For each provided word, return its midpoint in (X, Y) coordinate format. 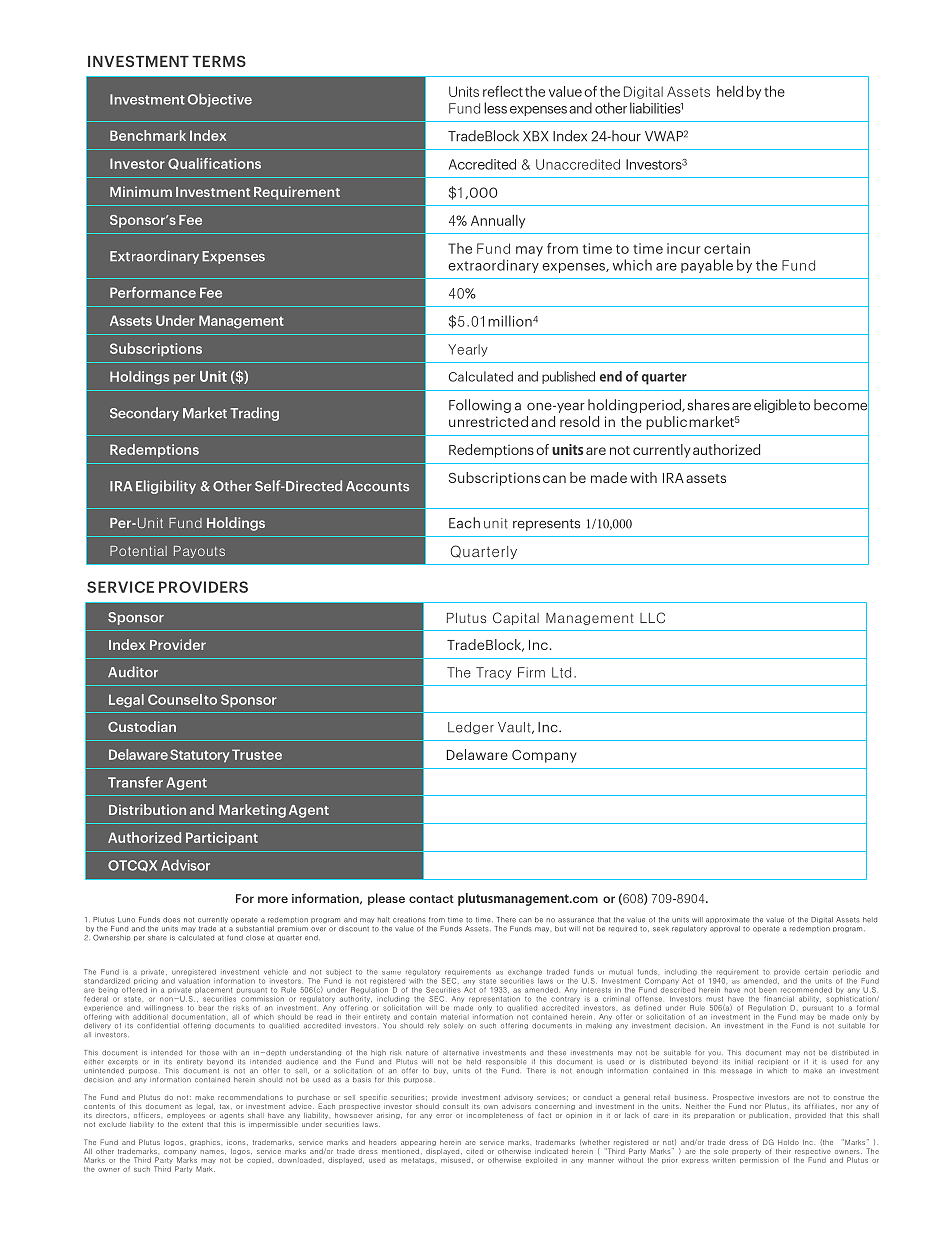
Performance (153, 292)
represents (546, 525)
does (171, 920)
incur (683, 248)
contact (431, 899)
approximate (728, 920)
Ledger (471, 728)
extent (192, 1124)
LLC (652, 617)
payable (707, 266)
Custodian (142, 726)
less (495, 108)
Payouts (199, 552)
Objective (219, 100)
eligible (775, 406)
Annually (498, 222)
